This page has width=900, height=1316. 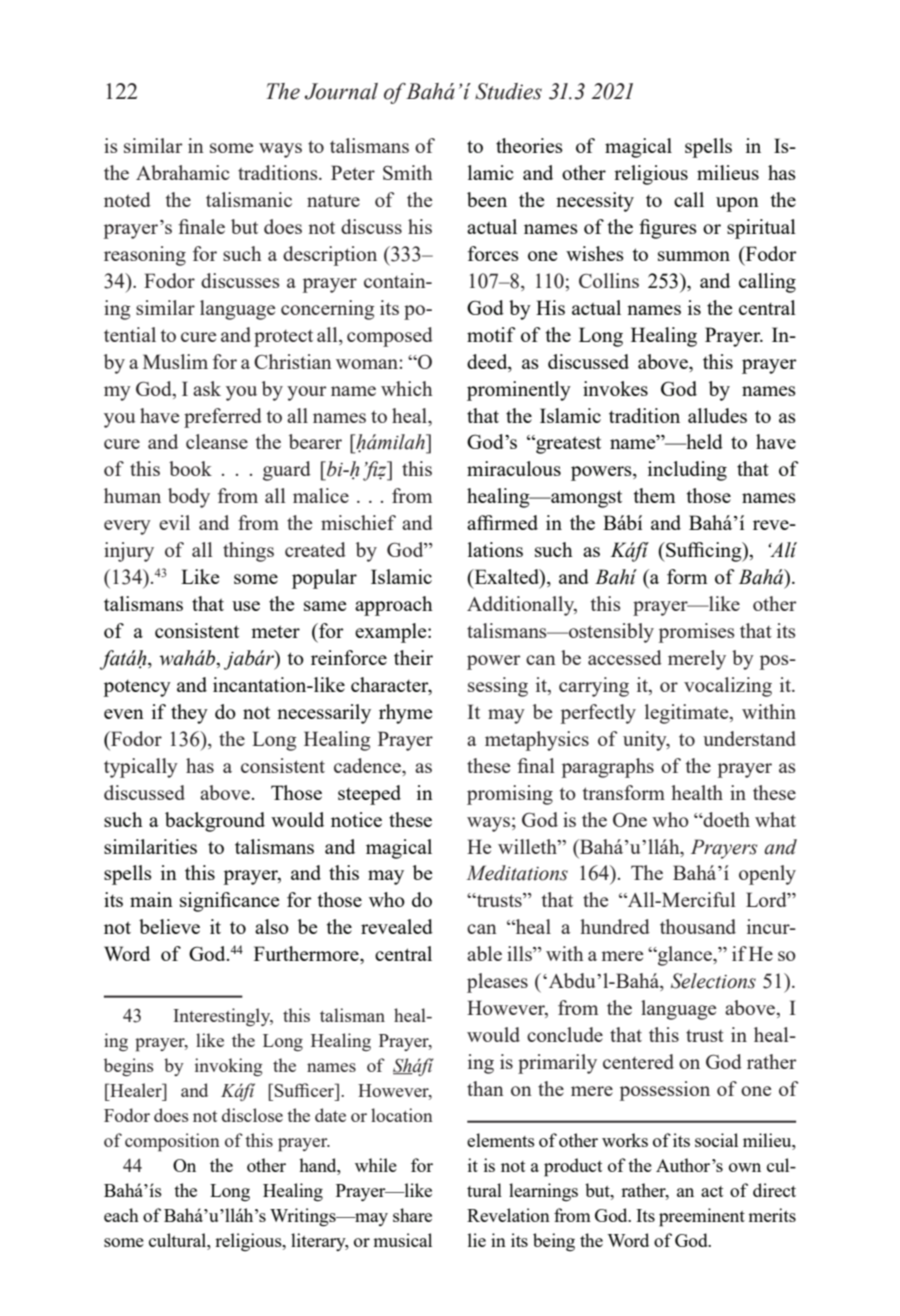 I want to click on pleases, so click(x=497, y=983).
